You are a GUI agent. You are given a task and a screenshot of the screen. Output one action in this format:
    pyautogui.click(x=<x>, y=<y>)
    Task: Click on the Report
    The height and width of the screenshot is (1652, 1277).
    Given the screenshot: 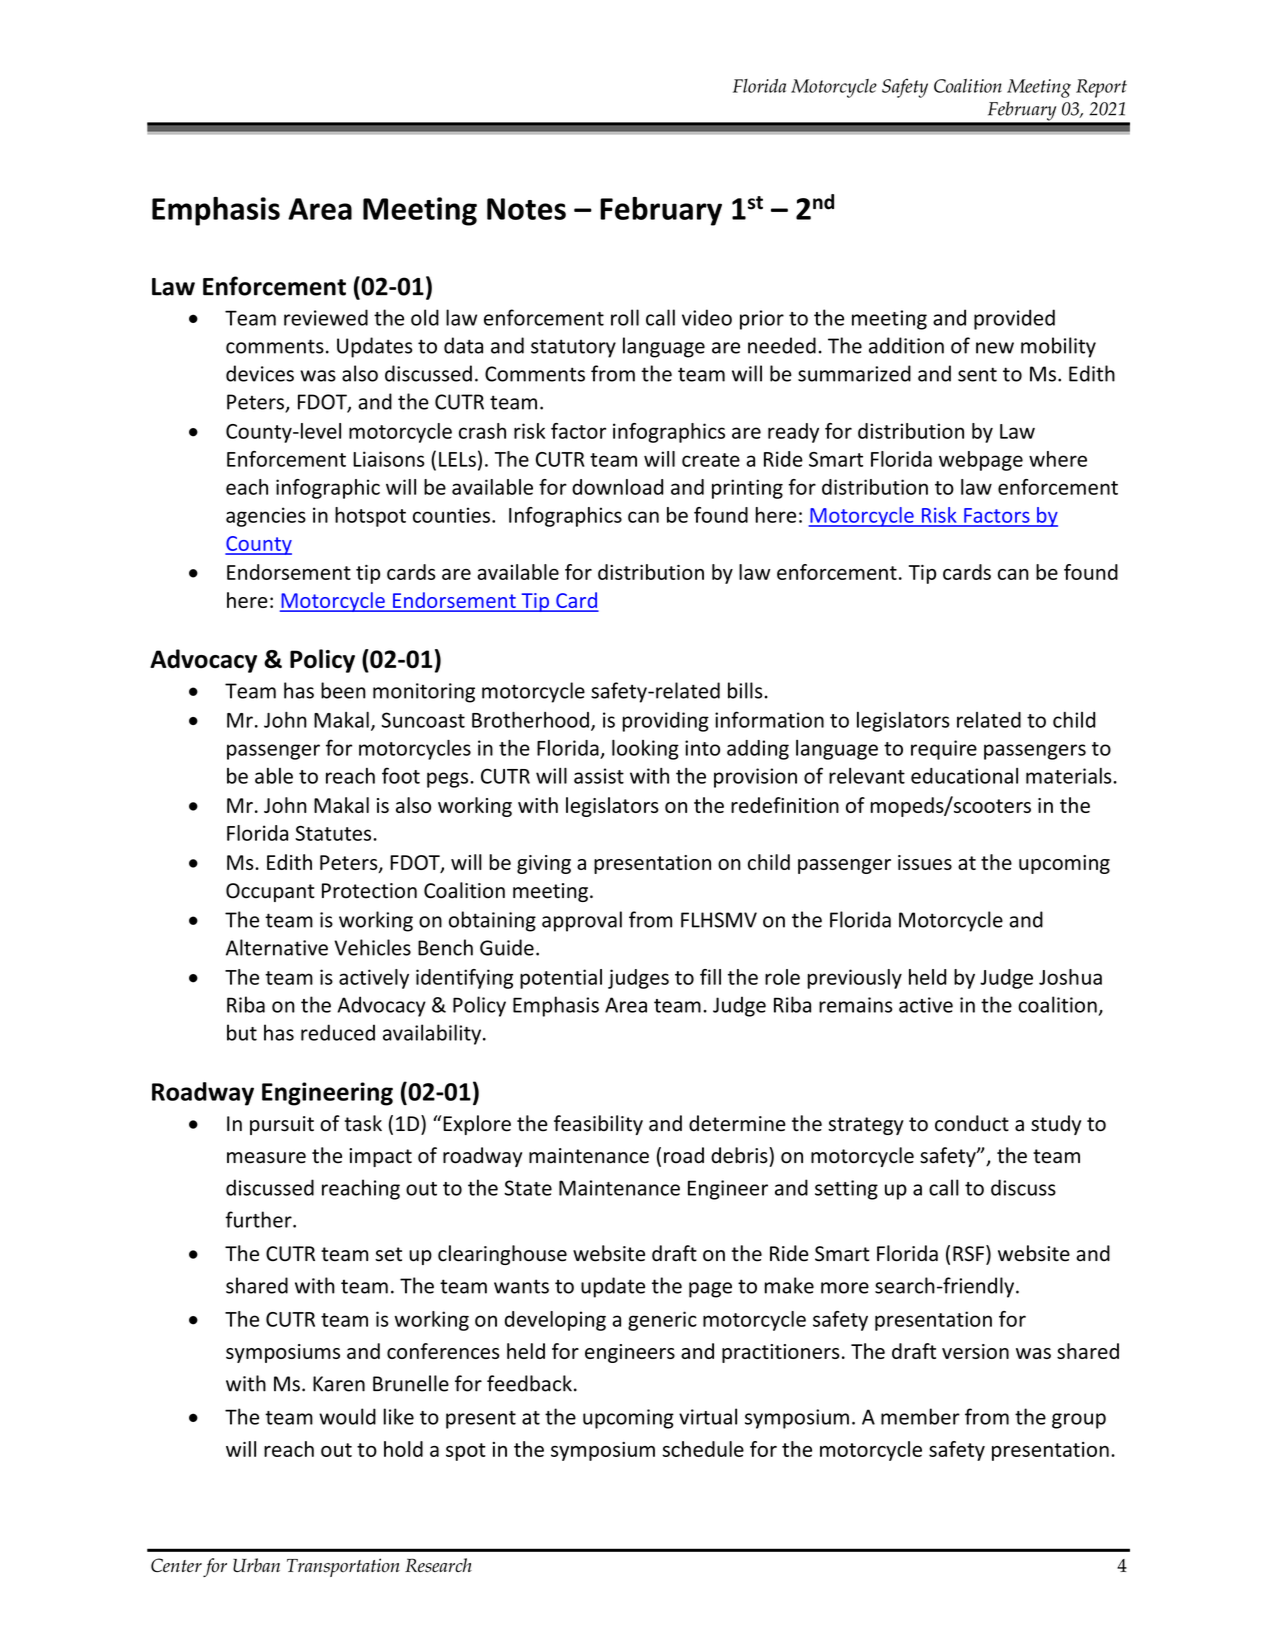 What is the action you would take?
    pyautogui.click(x=1101, y=88)
